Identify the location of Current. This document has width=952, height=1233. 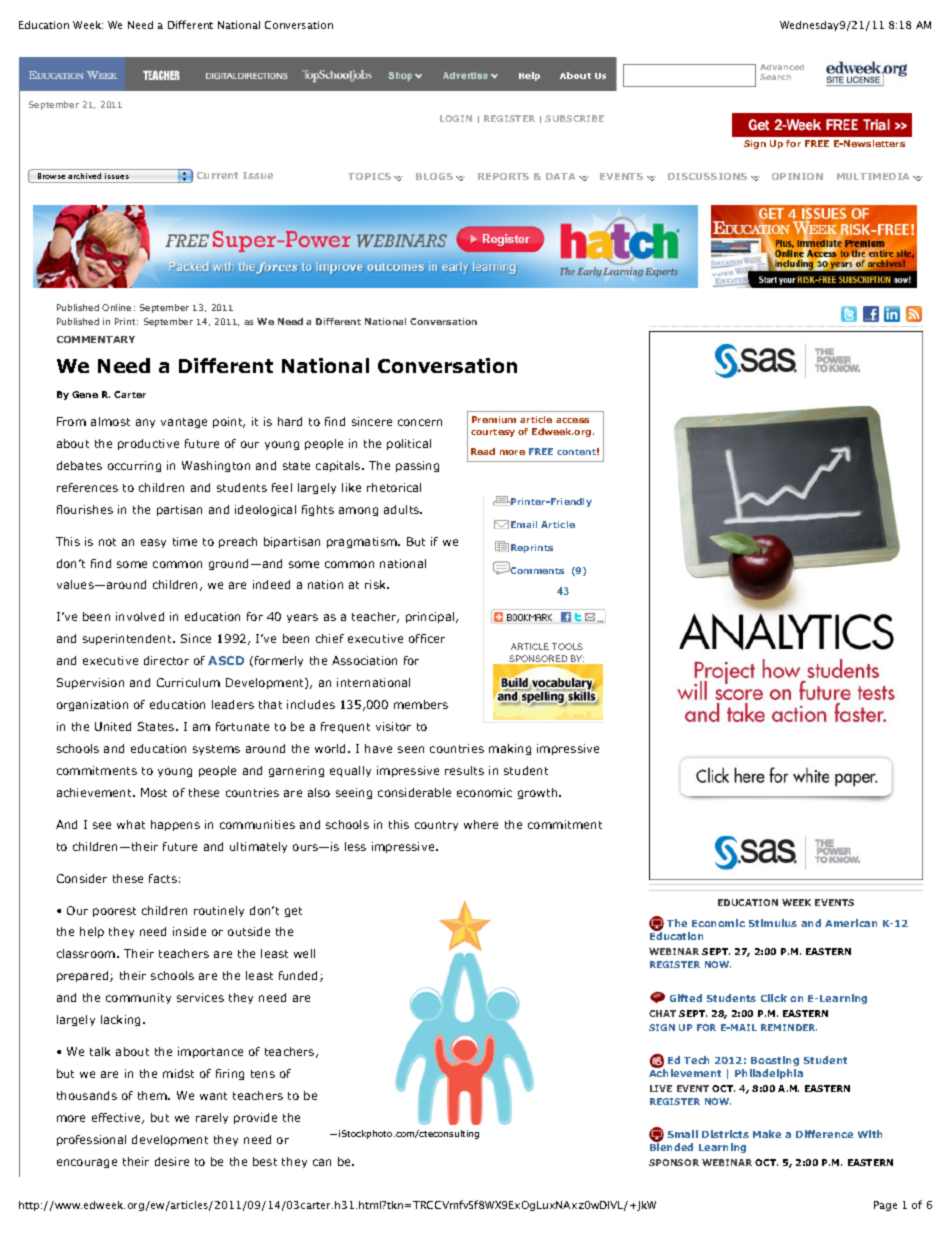
(217, 175).
